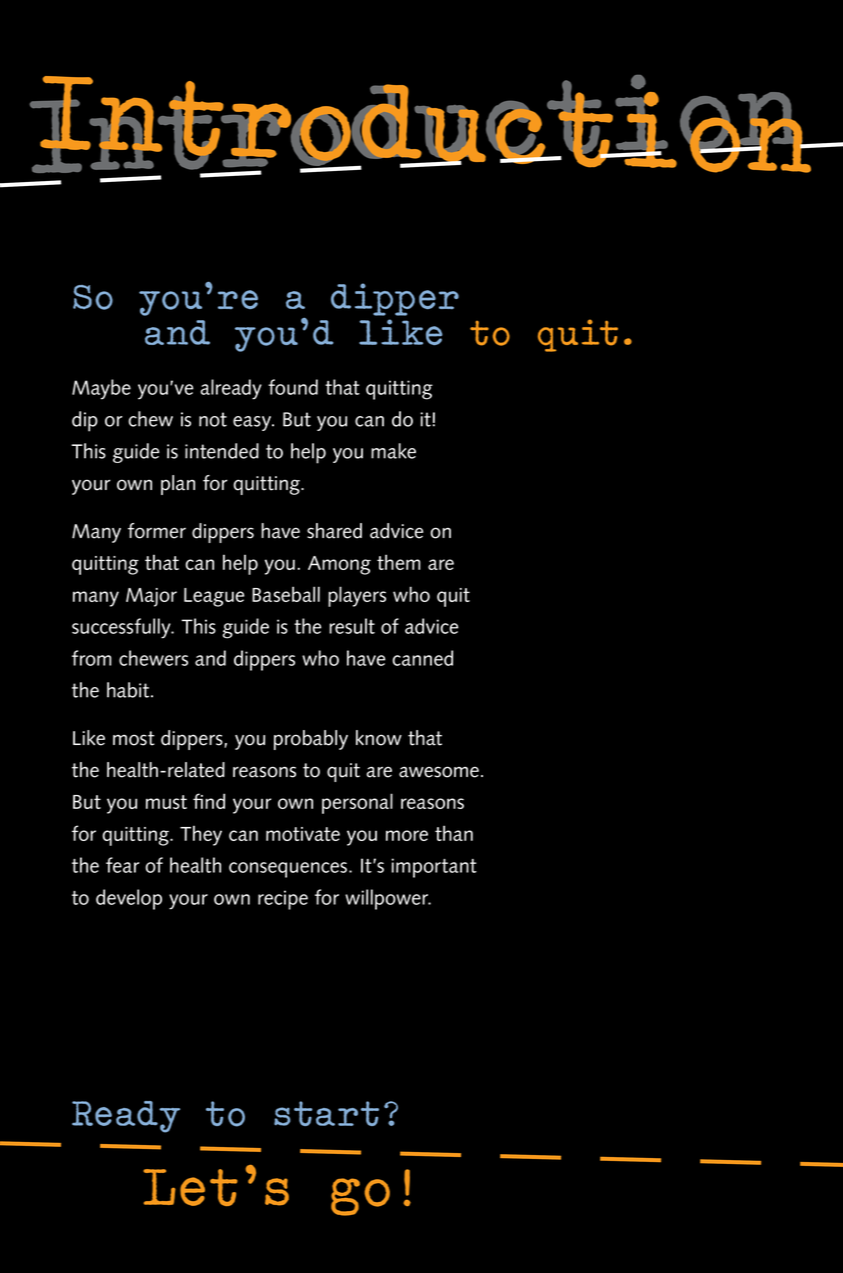  Describe the element at coordinates (398, 562) in the document. I see `them` at that location.
